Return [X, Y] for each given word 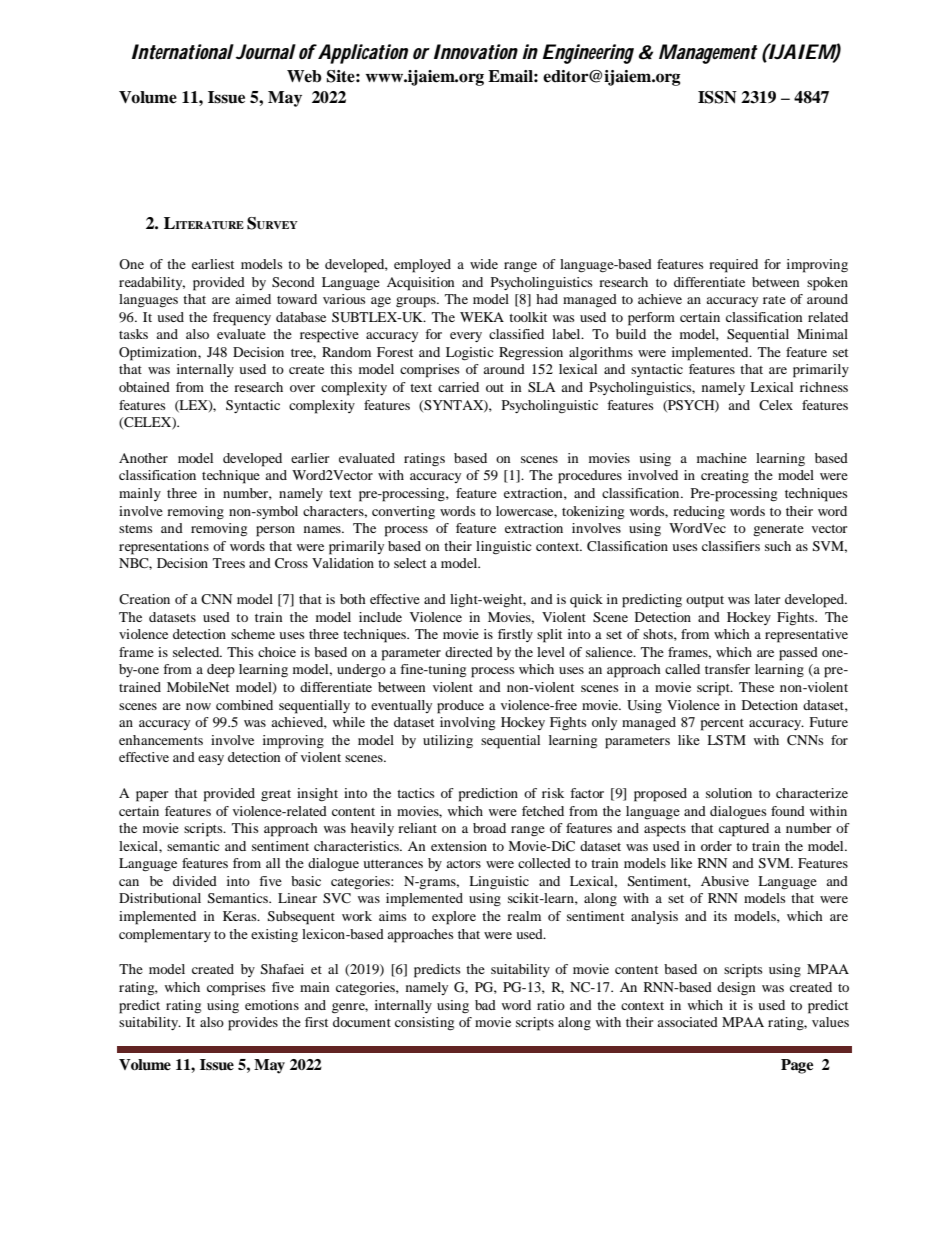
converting [403, 512]
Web [304, 76]
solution [729, 793]
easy [211, 760]
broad [489, 828]
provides [253, 1024]
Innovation [476, 52]
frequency [242, 319]
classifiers [731, 546]
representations [164, 548]
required [733, 266]
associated [687, 1022]
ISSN [717, 97]
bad [485, 1005]
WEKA [482, 317]
